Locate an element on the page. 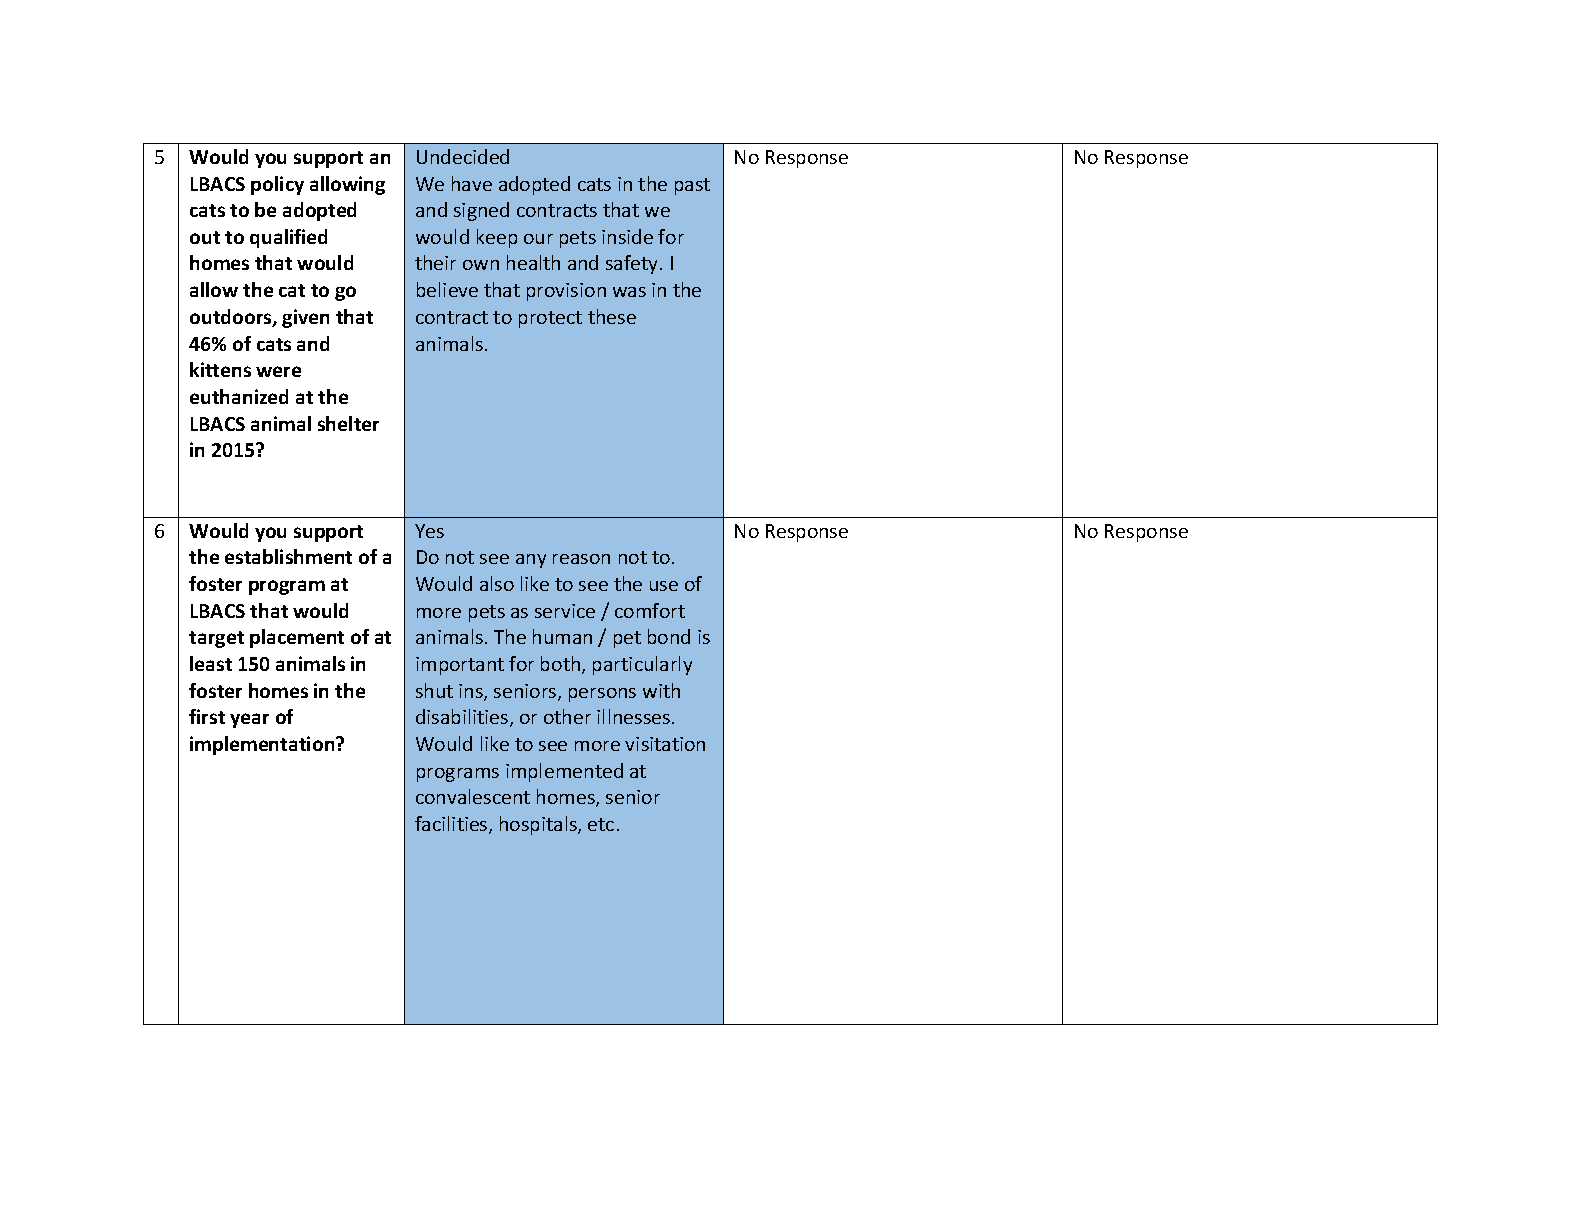  past is located at coordinates (692, 186).
